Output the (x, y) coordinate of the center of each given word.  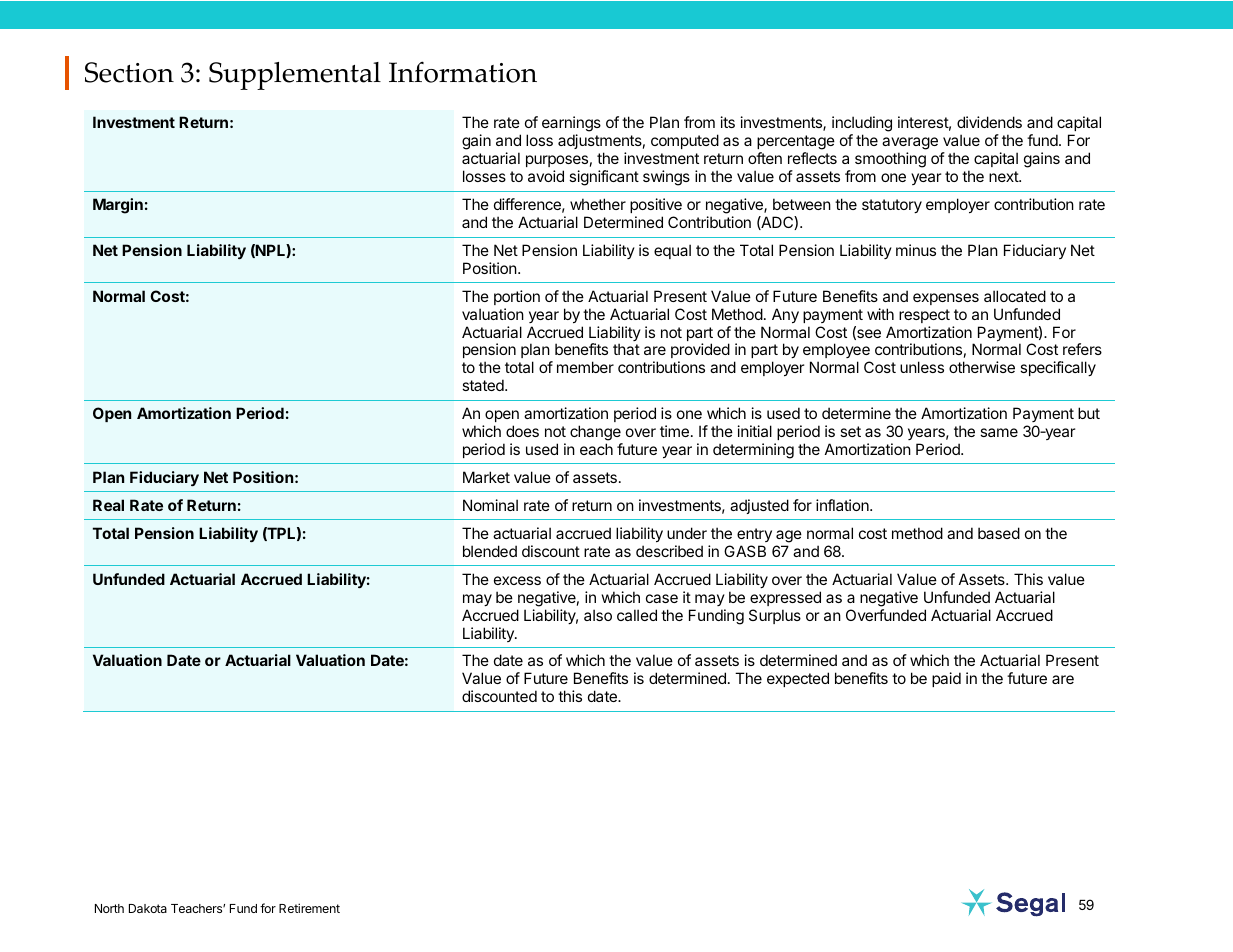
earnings (571, 125)
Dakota (148, 908)
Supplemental (295, 76)
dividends (989, 122)
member (585, 367)
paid (946, 679)
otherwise (982, 367)
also (598, 615)
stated (484, 385)
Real (108, 505)
